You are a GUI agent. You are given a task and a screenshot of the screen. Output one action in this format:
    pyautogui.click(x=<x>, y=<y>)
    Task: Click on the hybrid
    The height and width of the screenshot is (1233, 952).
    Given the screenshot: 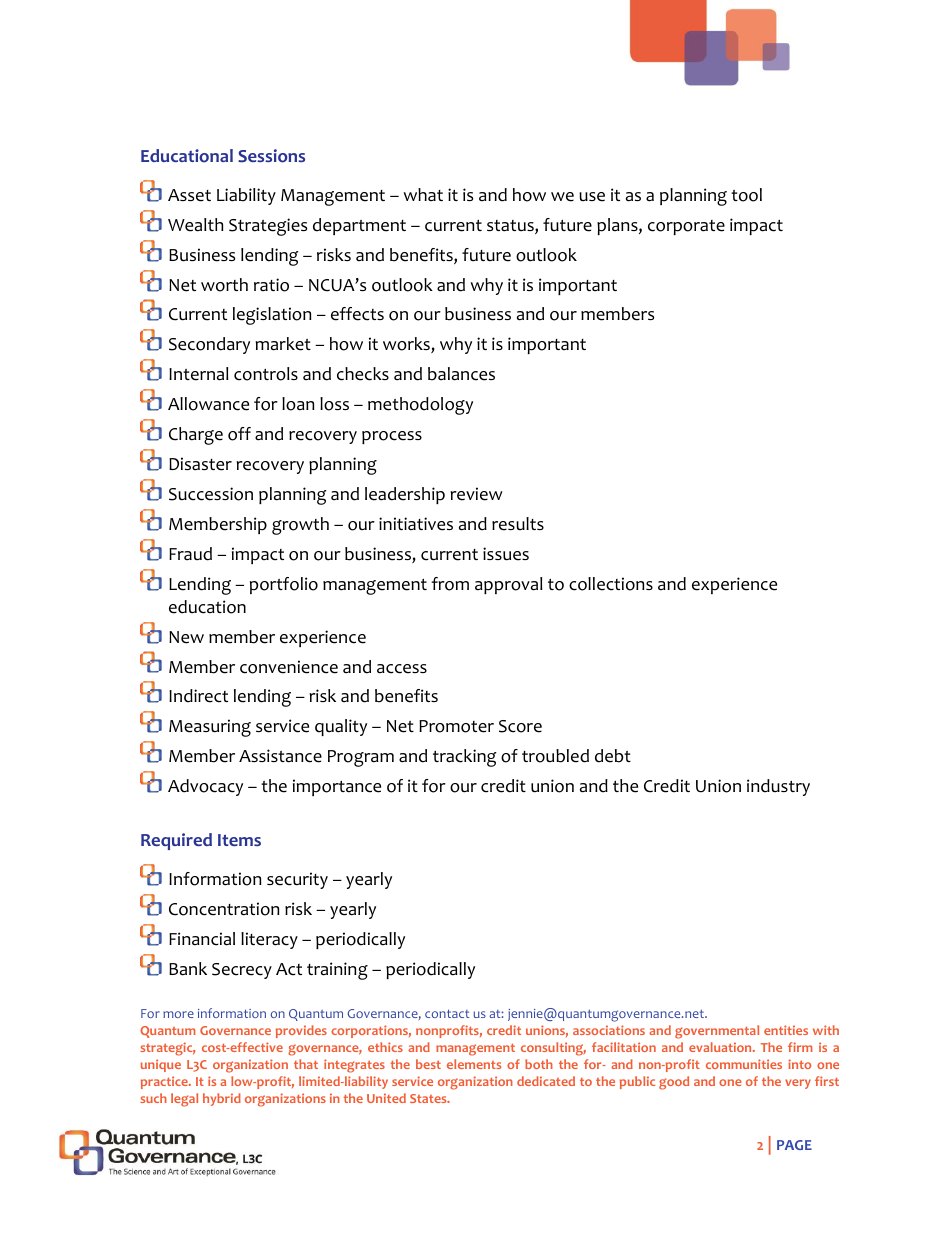 What is the action you would take?
    pyautogui.click(x=222, y=1099)
